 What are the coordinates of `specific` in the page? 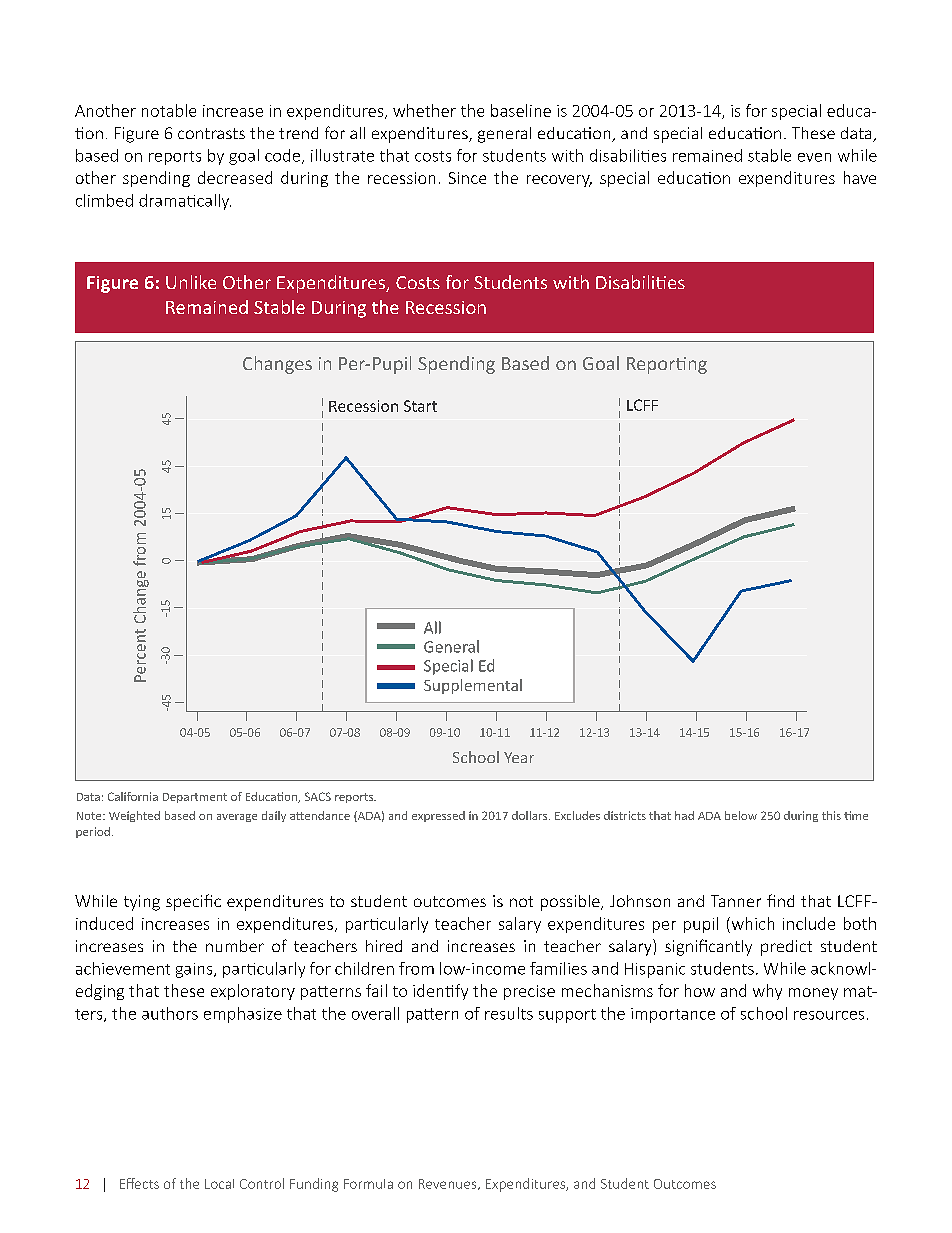 It's located at (193, 902).
